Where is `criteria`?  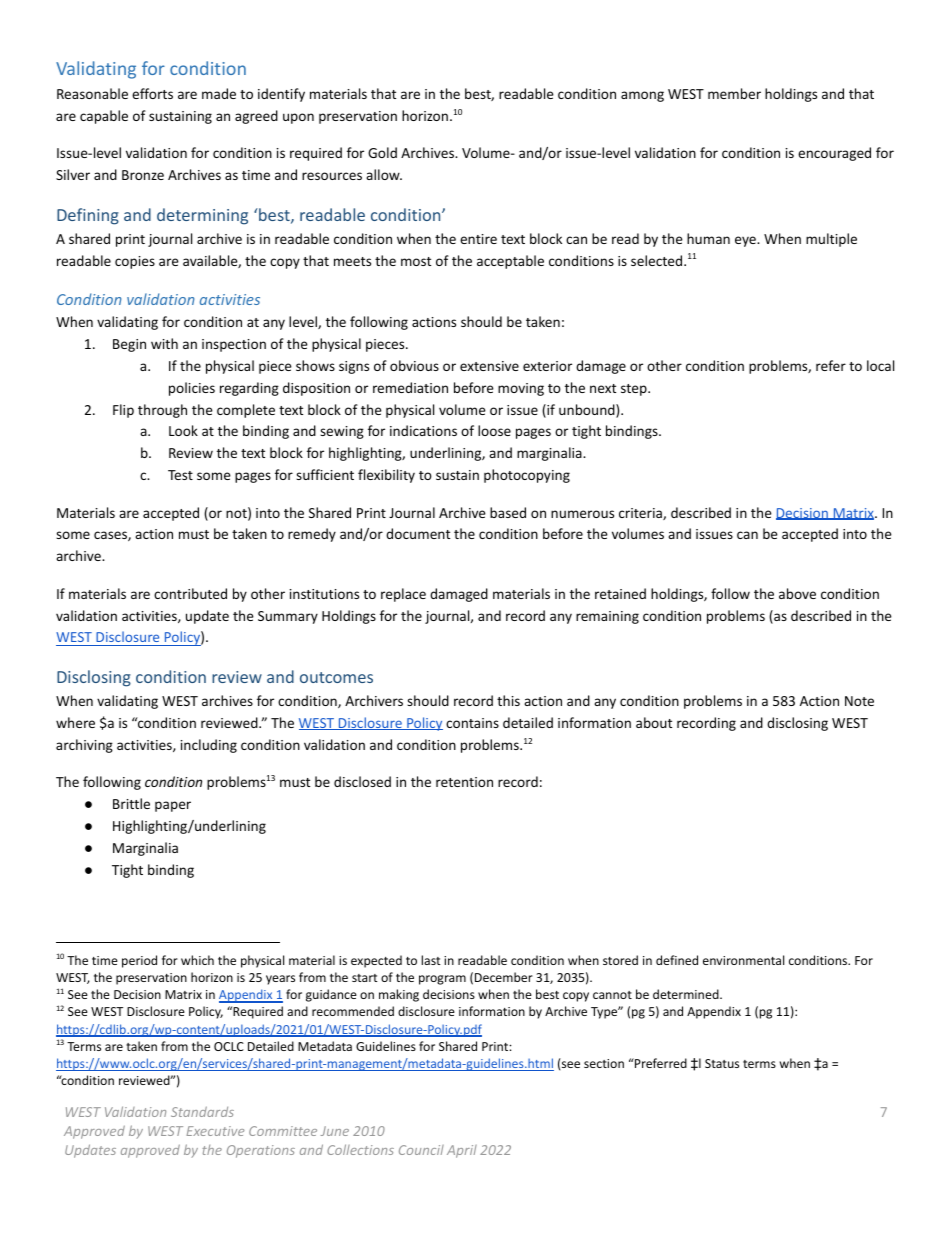 criteria is located at coordinates (641, 514).
